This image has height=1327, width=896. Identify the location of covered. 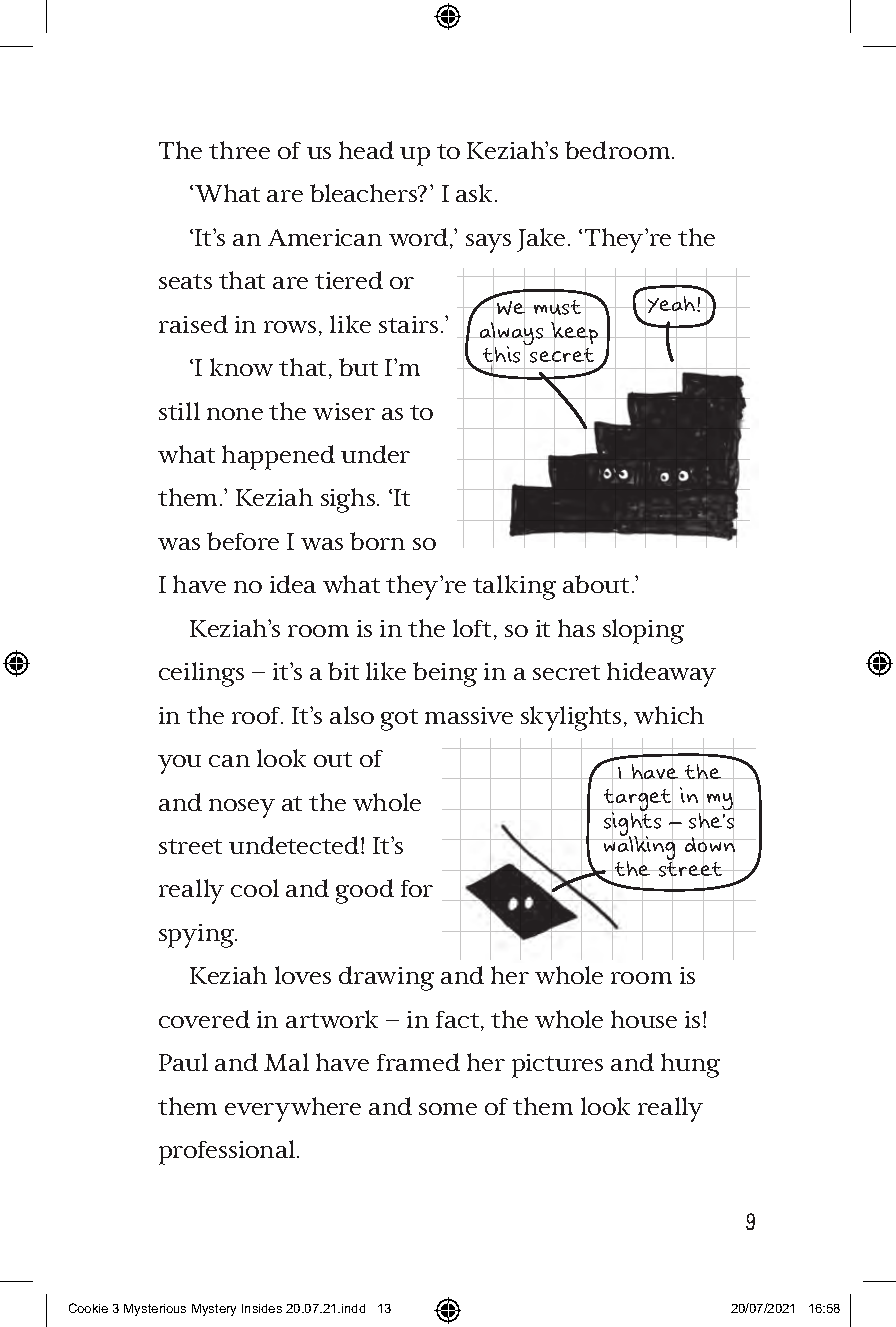
(204, 1019).
